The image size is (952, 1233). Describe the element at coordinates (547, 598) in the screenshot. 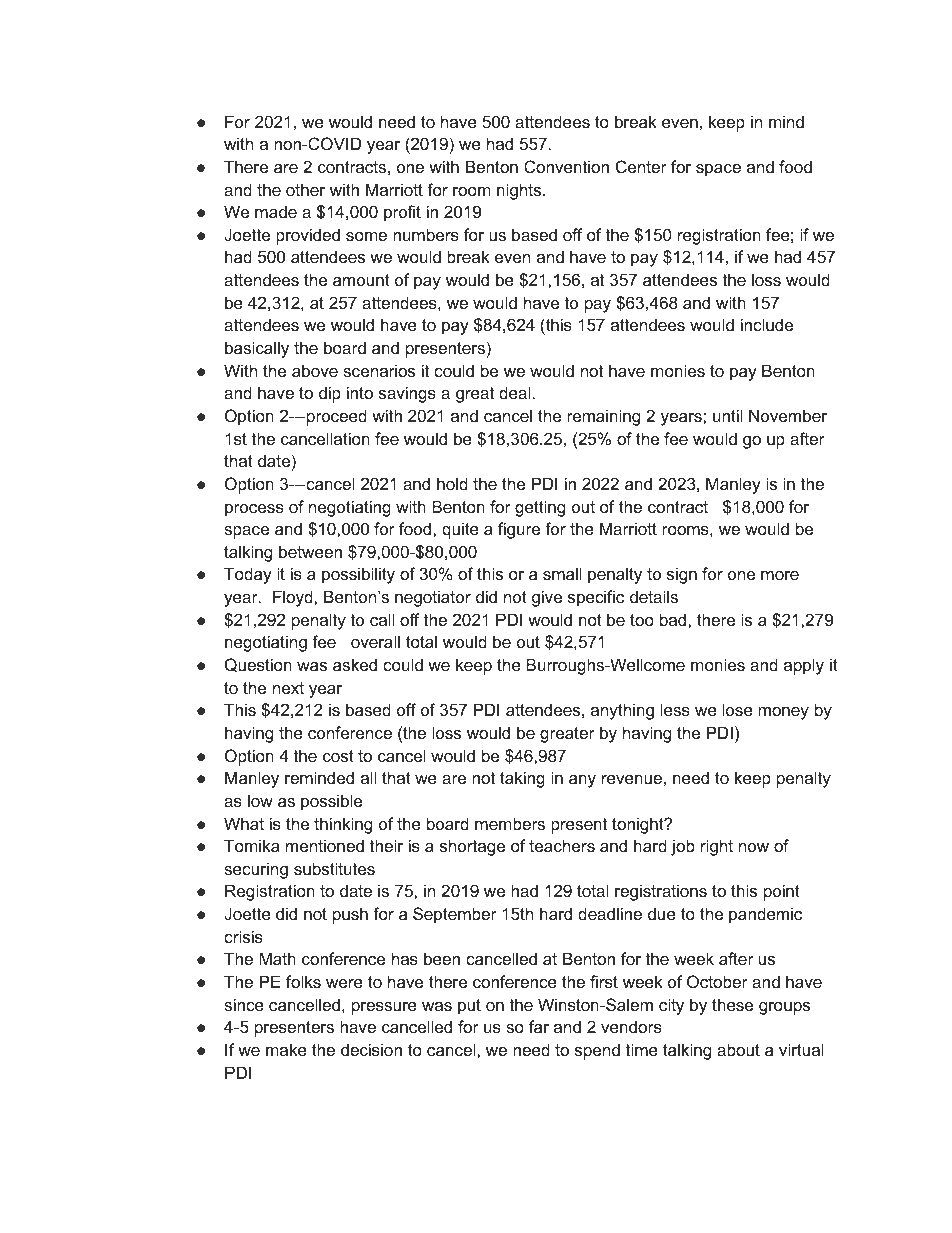

I see `give` at that location.
